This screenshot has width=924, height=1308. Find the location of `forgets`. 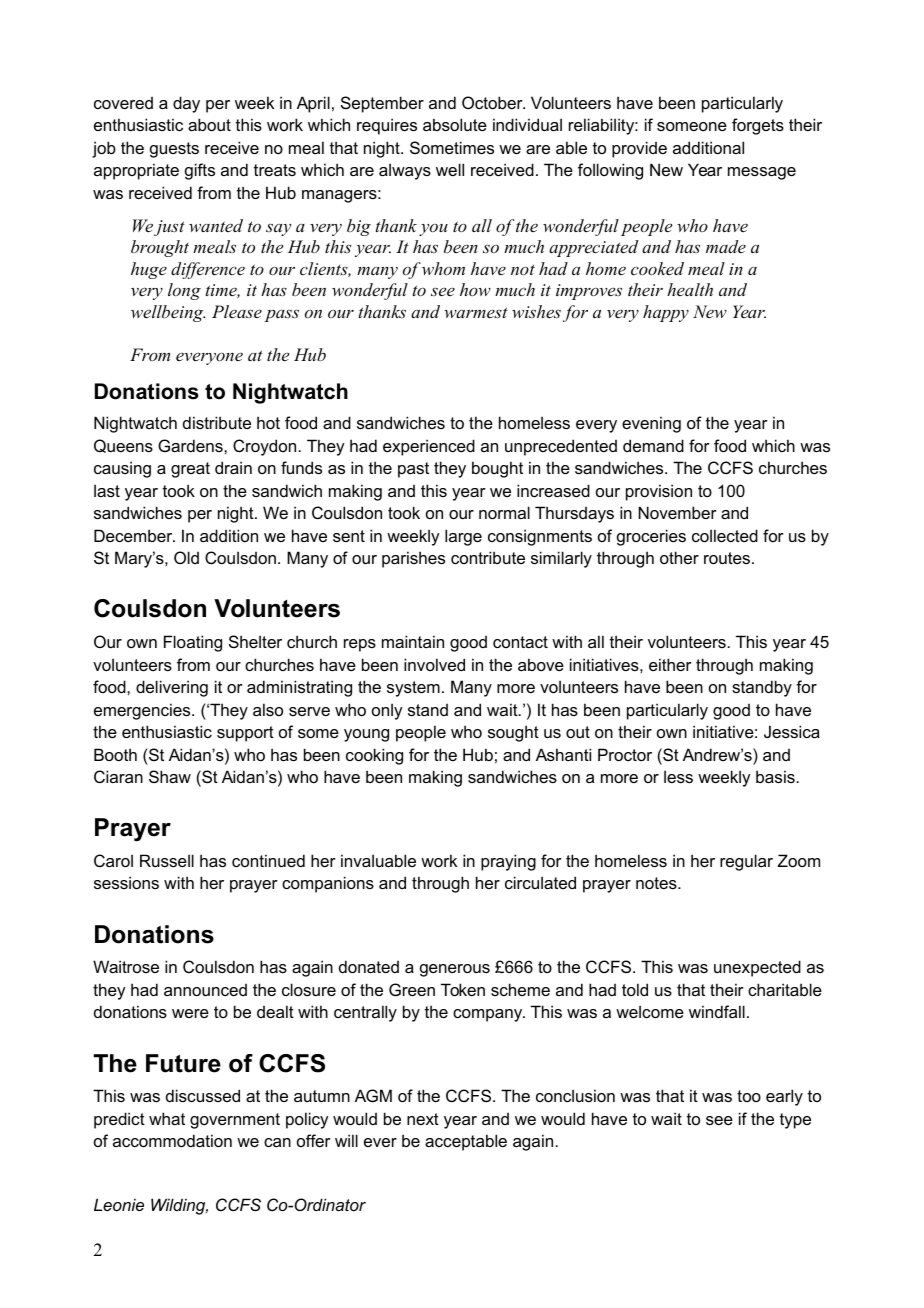

forgets is located at coordinates (758, 126).
